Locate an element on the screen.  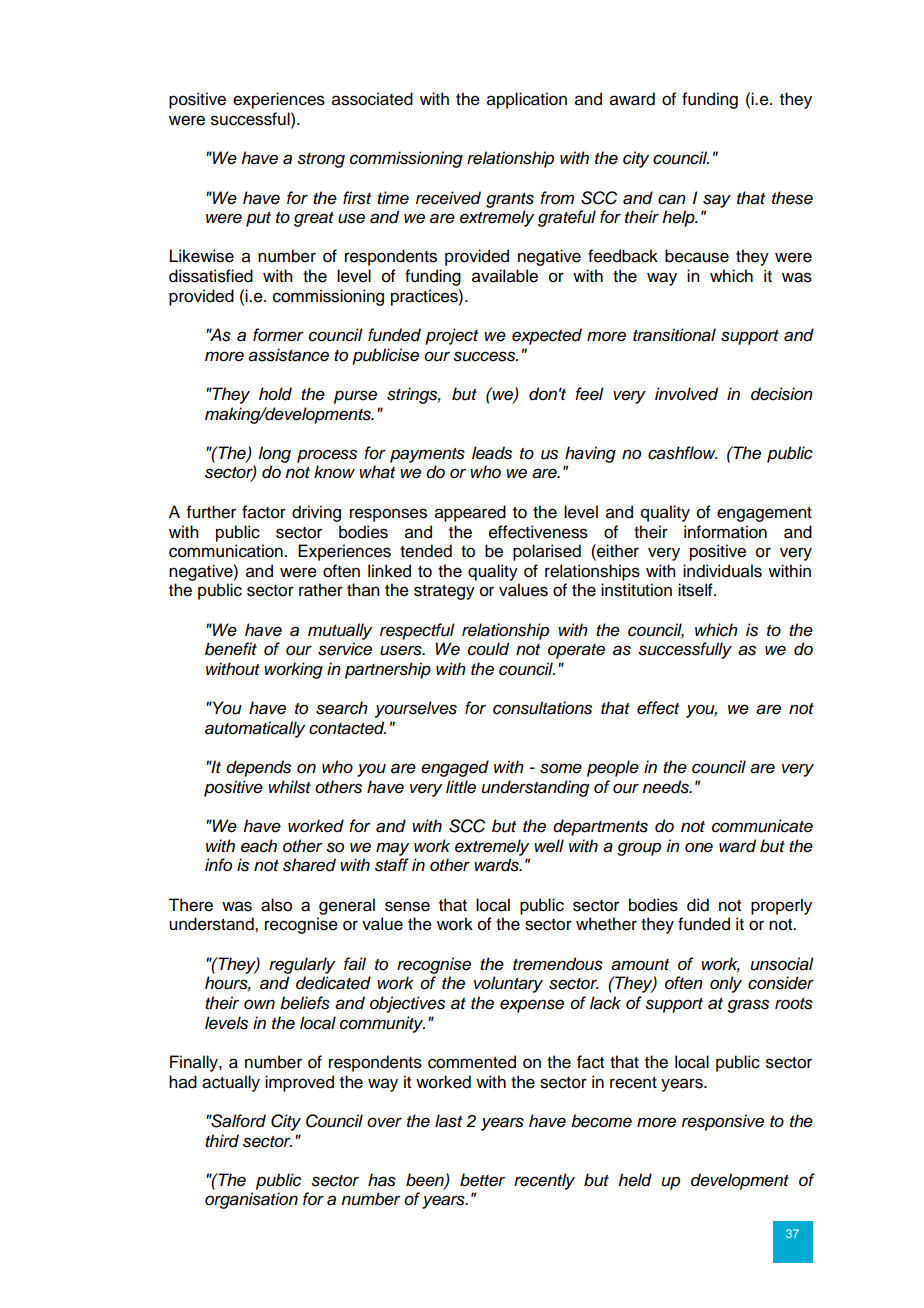
say is located at coordinates (717, 201).
